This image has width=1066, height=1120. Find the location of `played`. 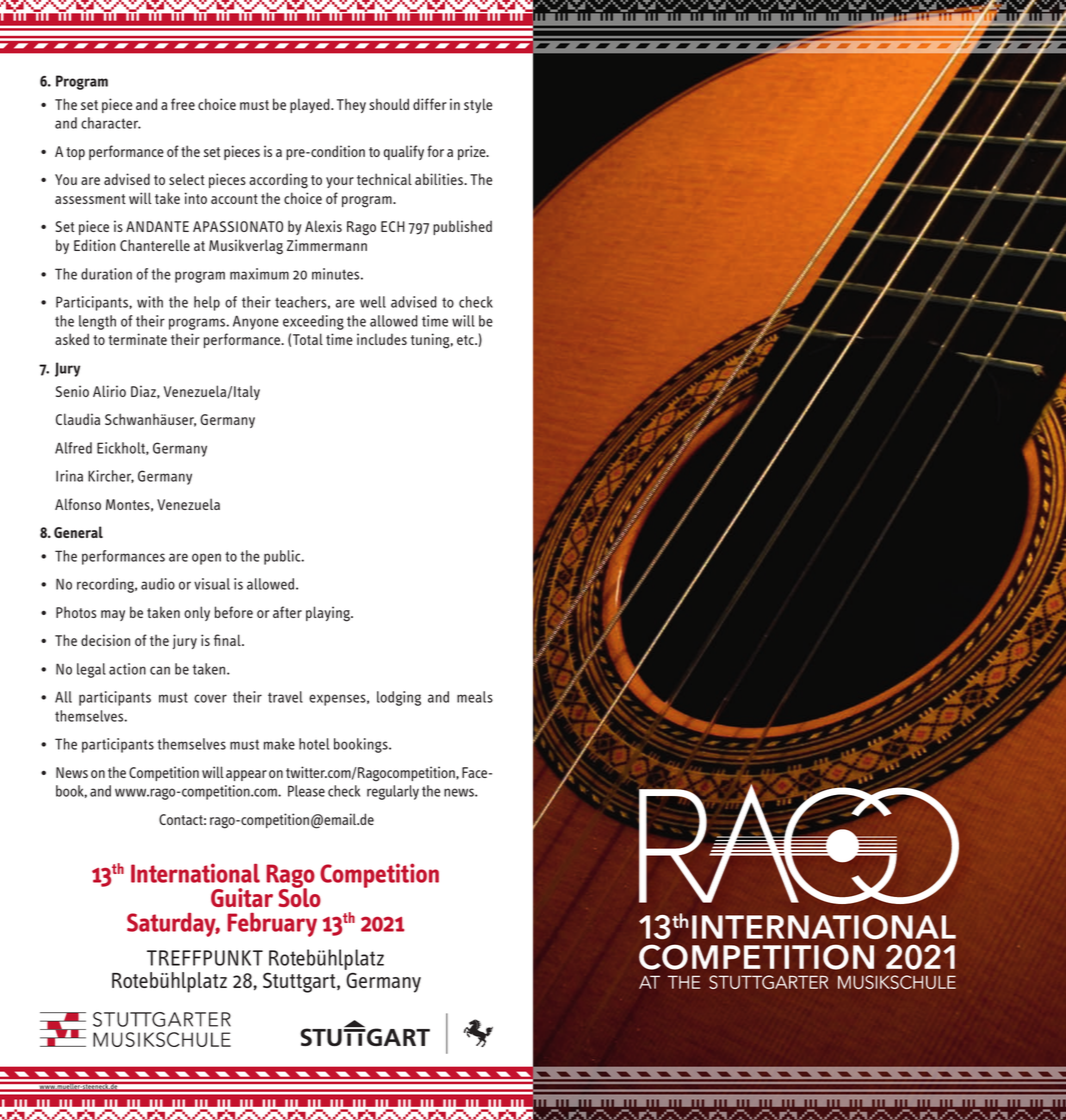

played is located at coordinates (311, 105).
